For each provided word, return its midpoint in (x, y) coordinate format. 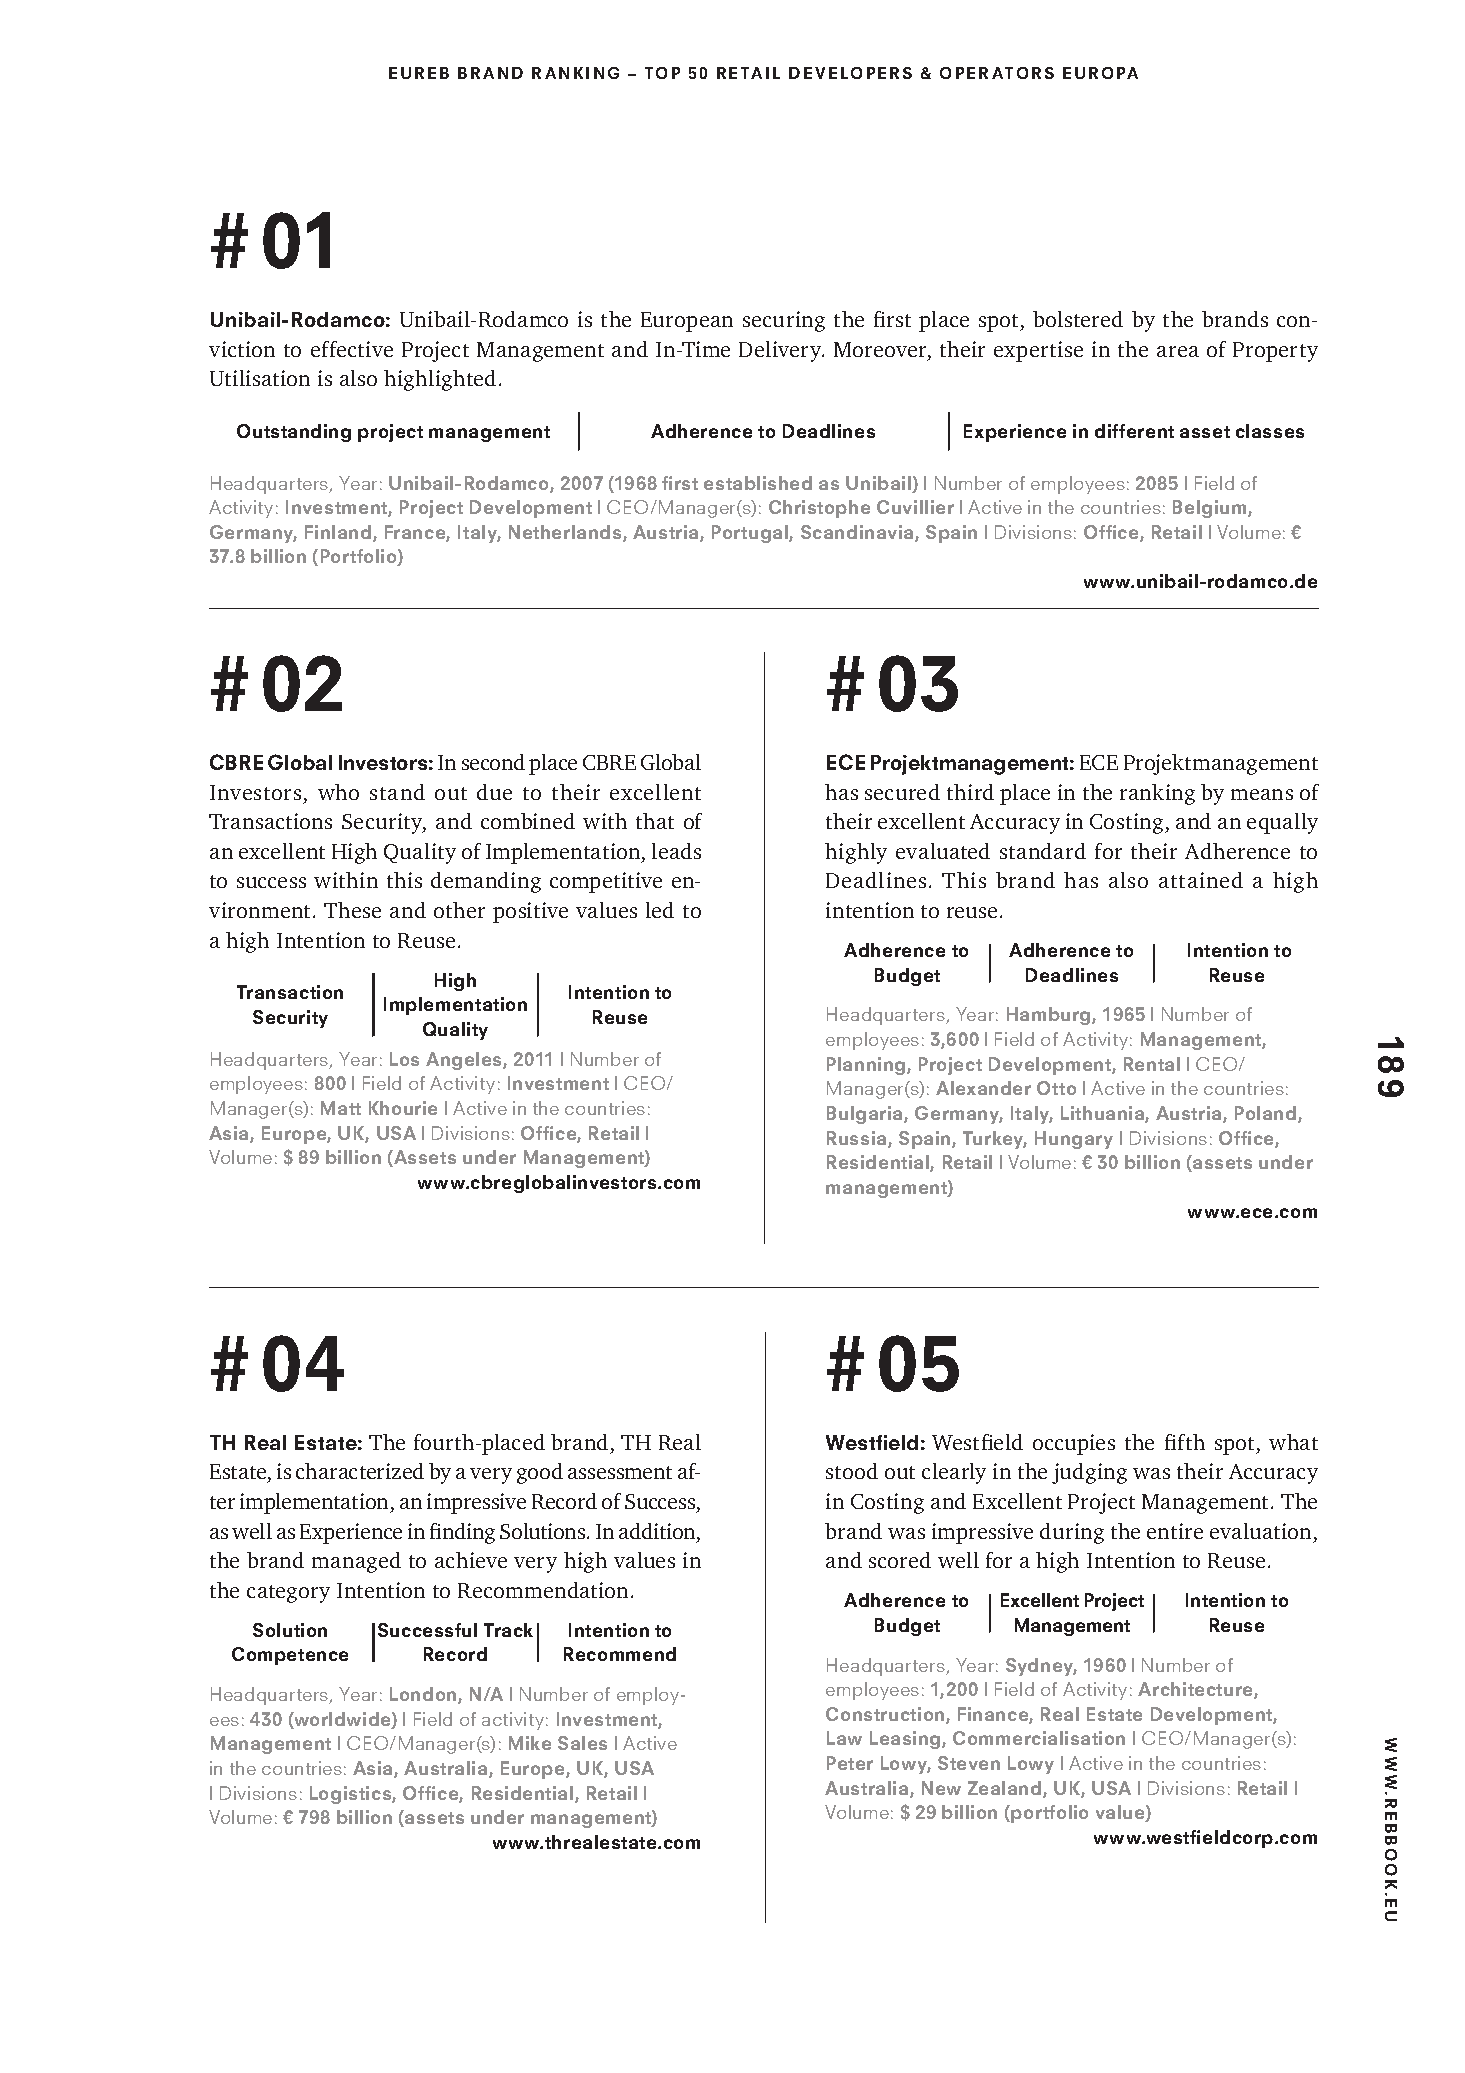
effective (352, 349)
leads (676, 851)
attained (1201, 880)
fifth (1185, 1442)
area (1178, 351)
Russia (858, 1139)
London (424, 1695)
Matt (341, 1108)
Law (844, 1738)
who (338, 792)
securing (784, 321)
